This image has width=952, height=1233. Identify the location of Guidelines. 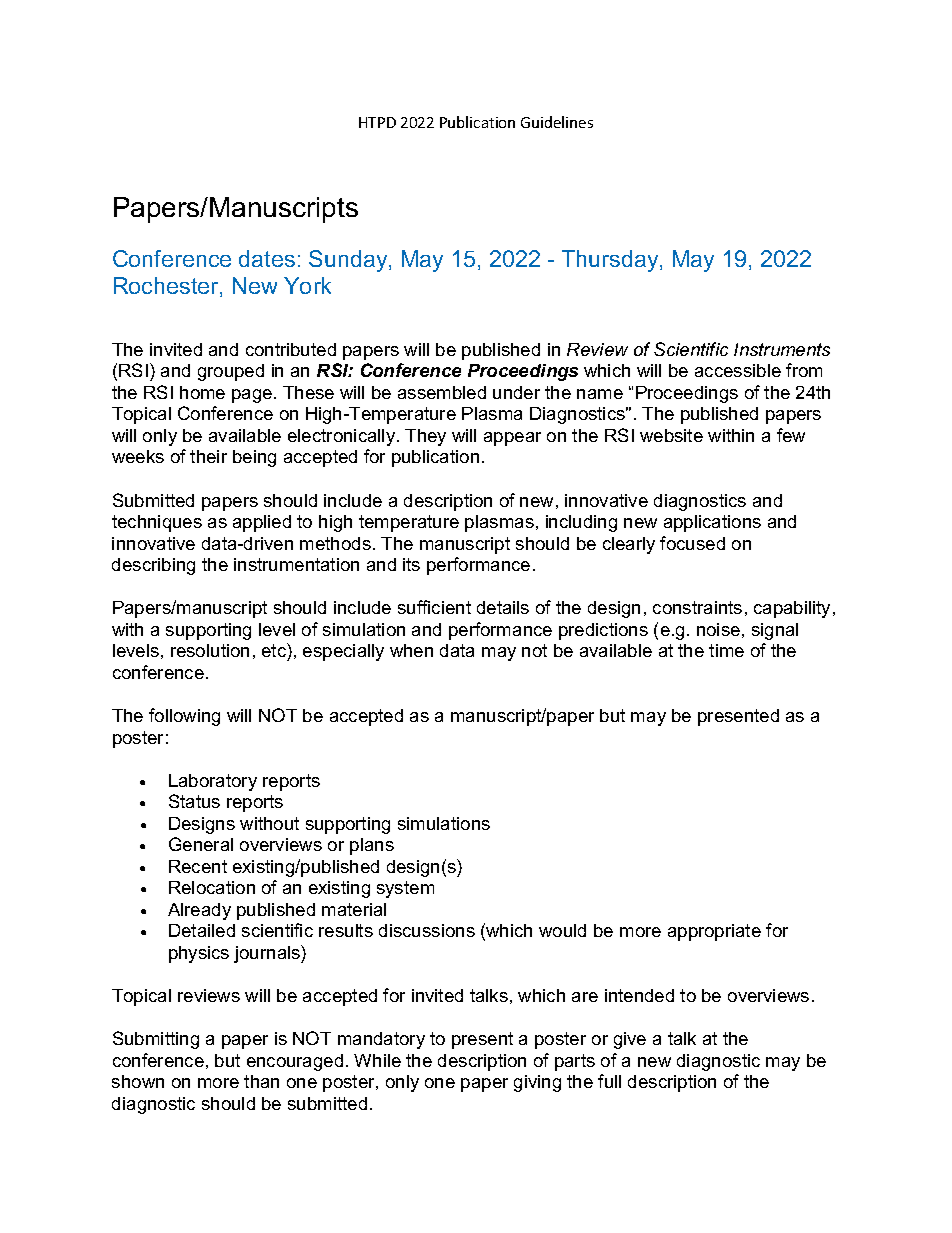
(557, 122).
